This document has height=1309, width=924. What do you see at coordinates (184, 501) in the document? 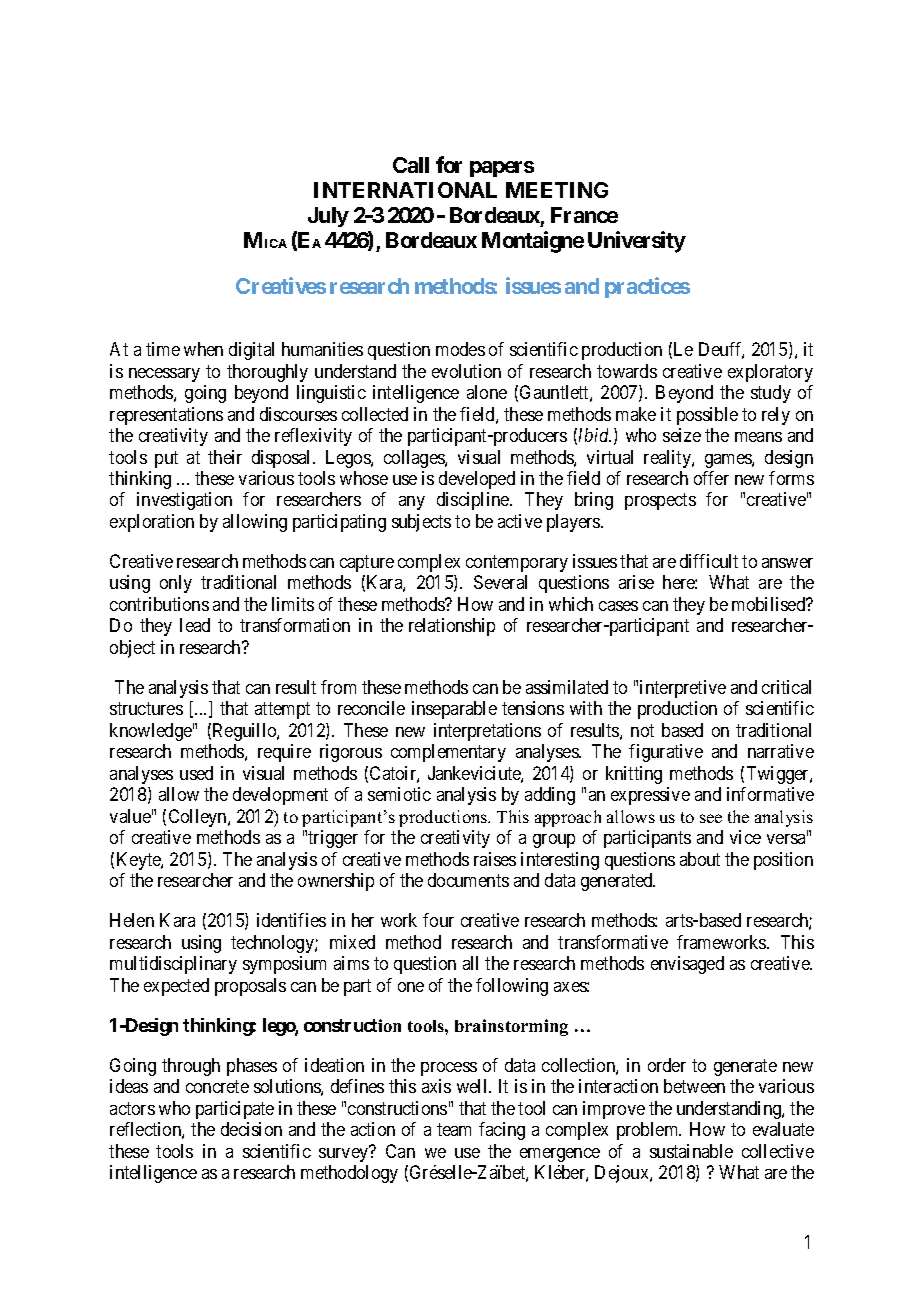
I see `investigation` at bounding box center [184, 501].
